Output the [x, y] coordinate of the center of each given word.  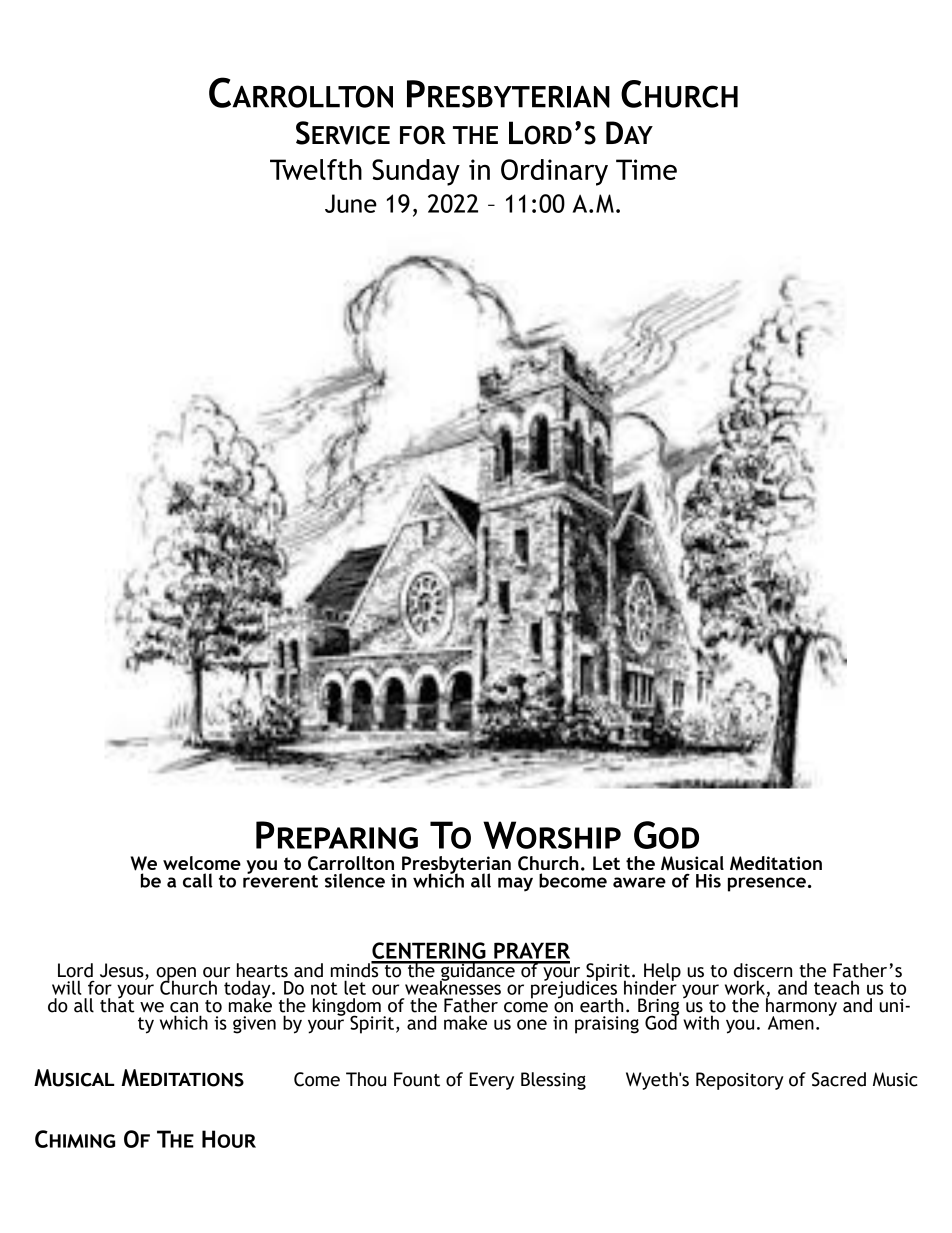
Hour [229, 1139]
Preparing [337, 835]
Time [646, 169]
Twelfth [316, 169]
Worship [552, 835]
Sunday [416, 172]
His [708, 881]
